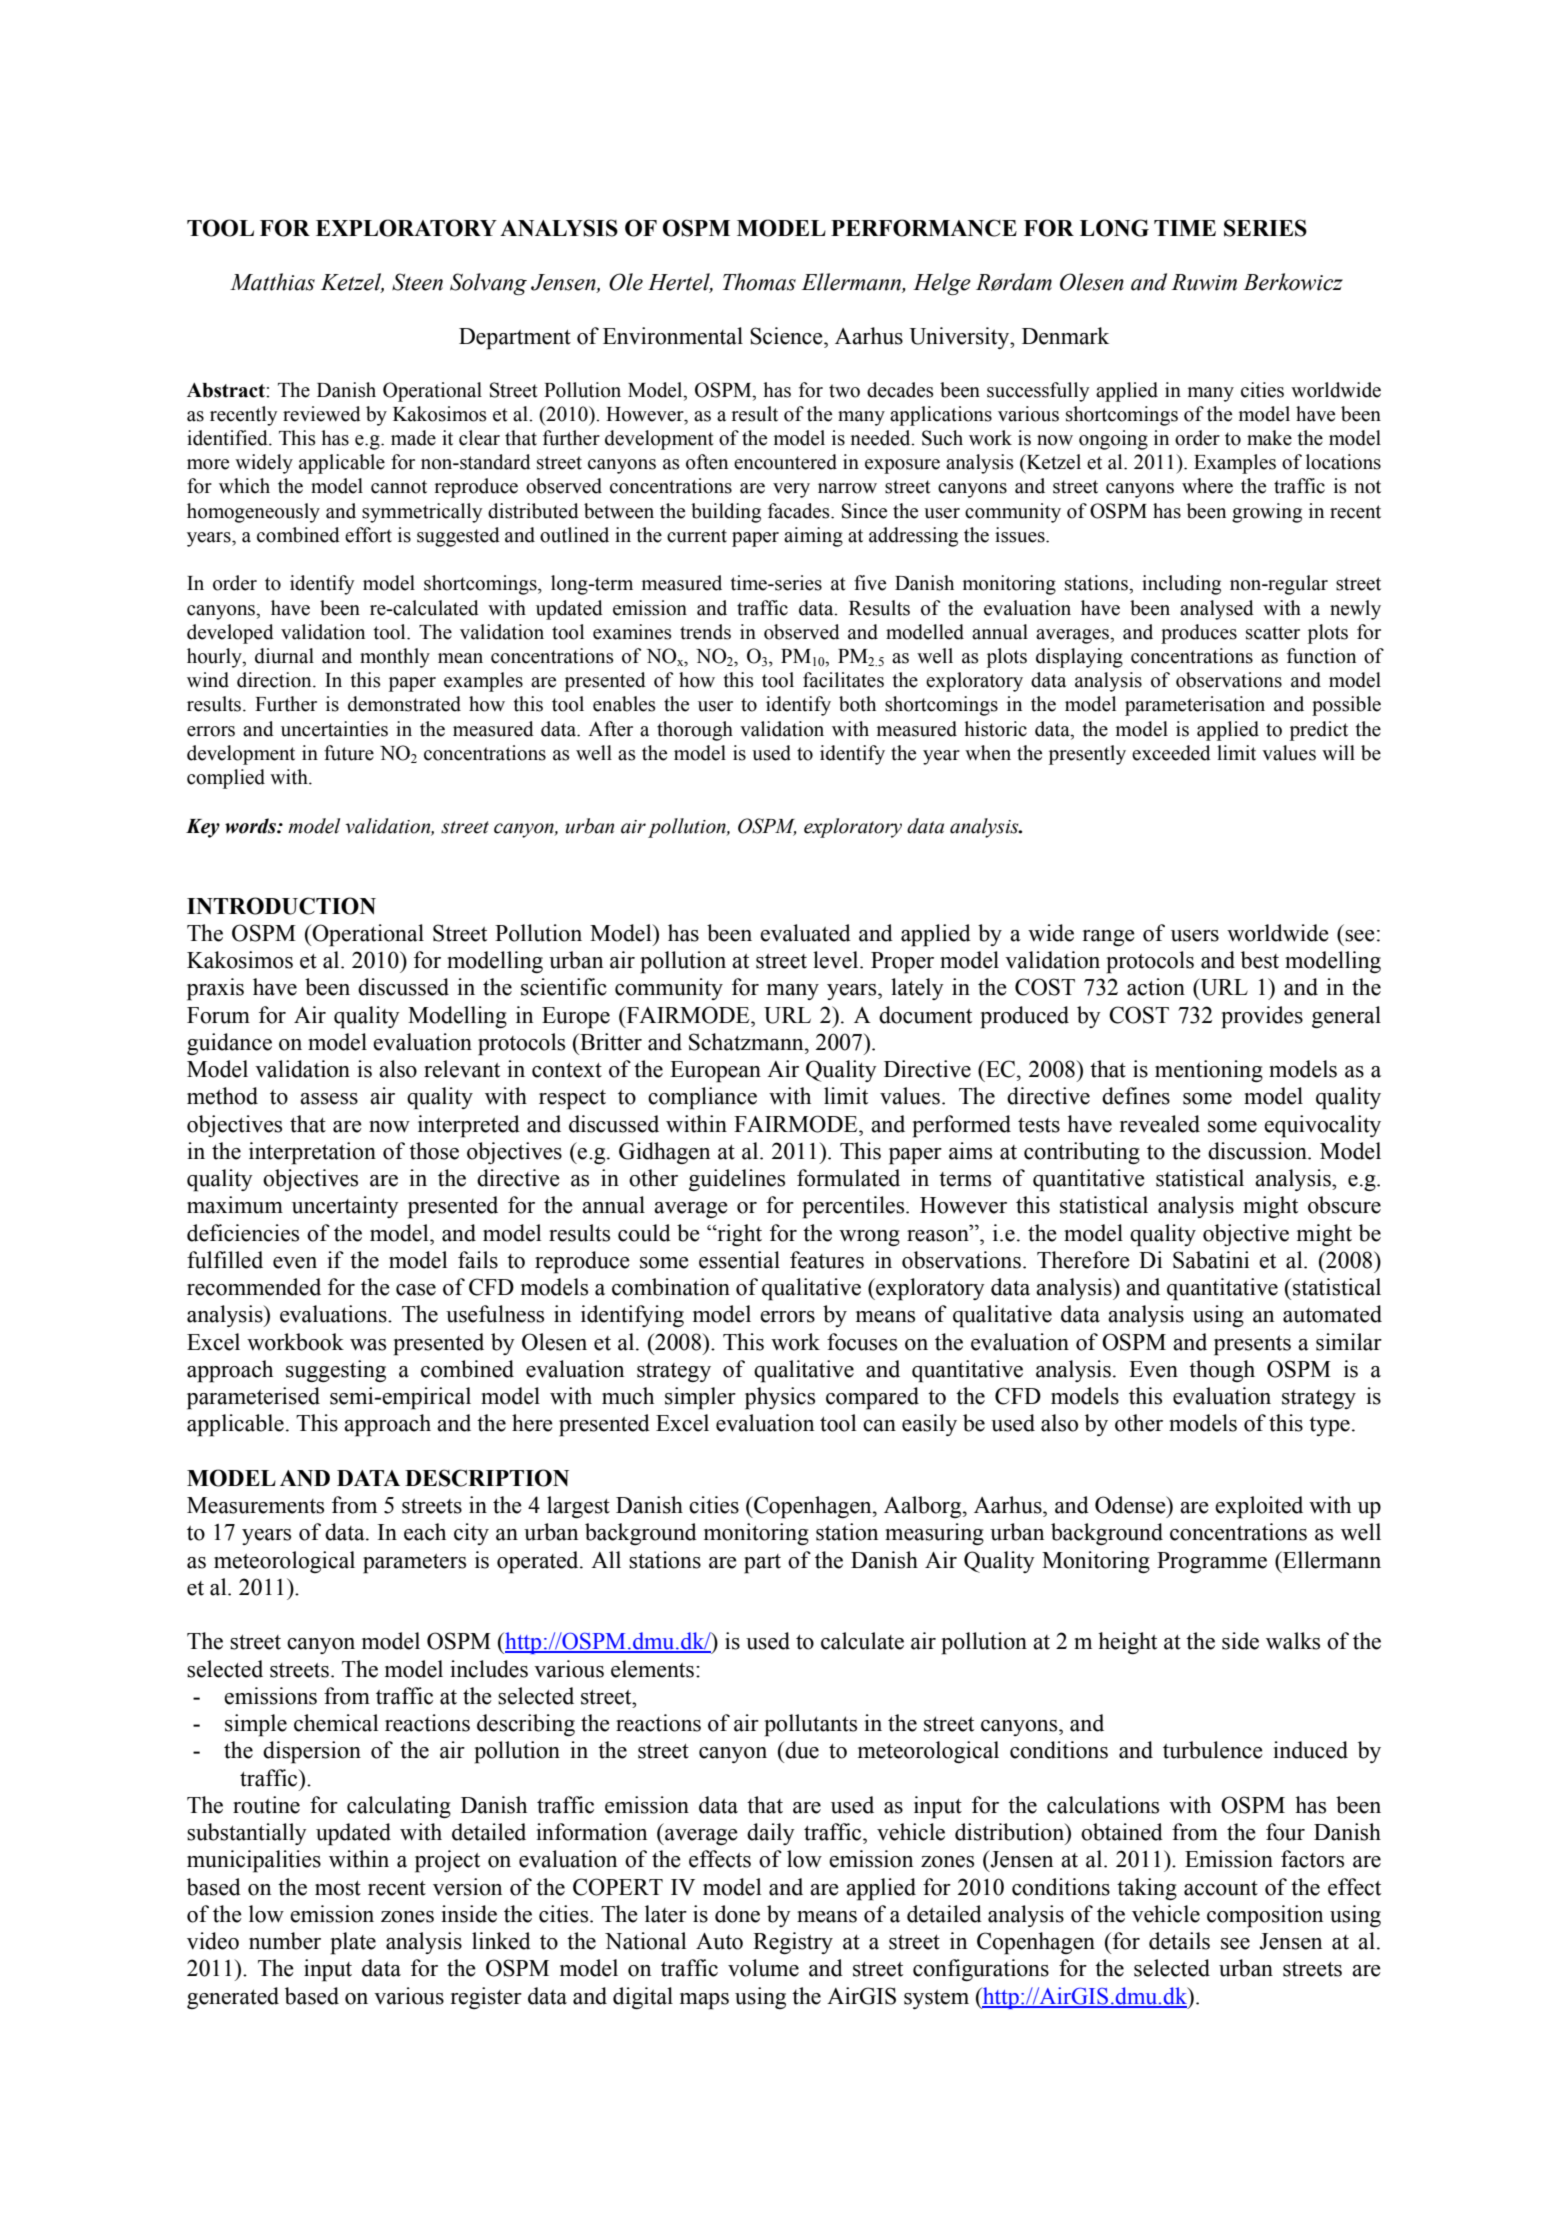  I want to click on Thomas, so click(759, 282).
